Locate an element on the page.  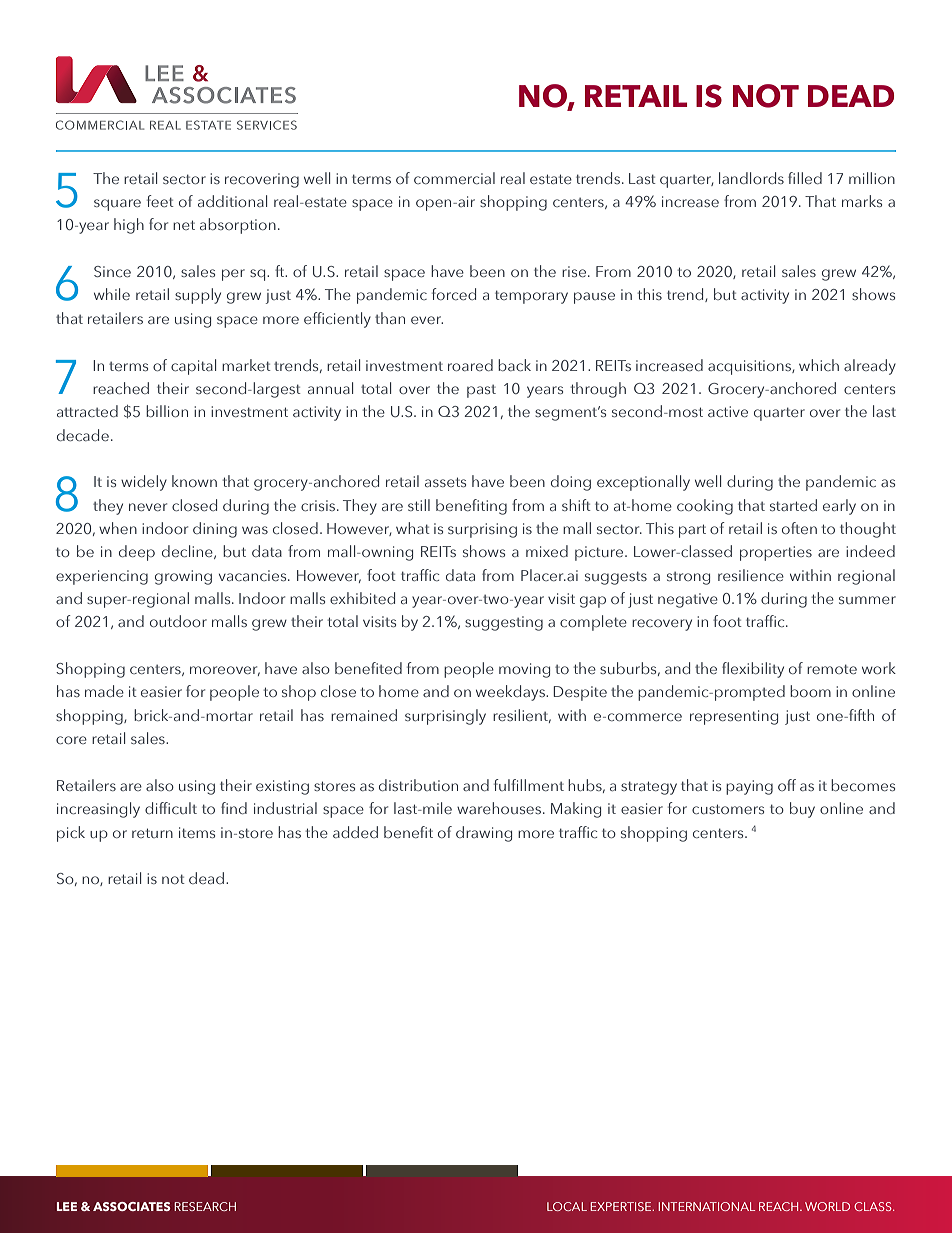
feet is located at coordinates (160, 201).
